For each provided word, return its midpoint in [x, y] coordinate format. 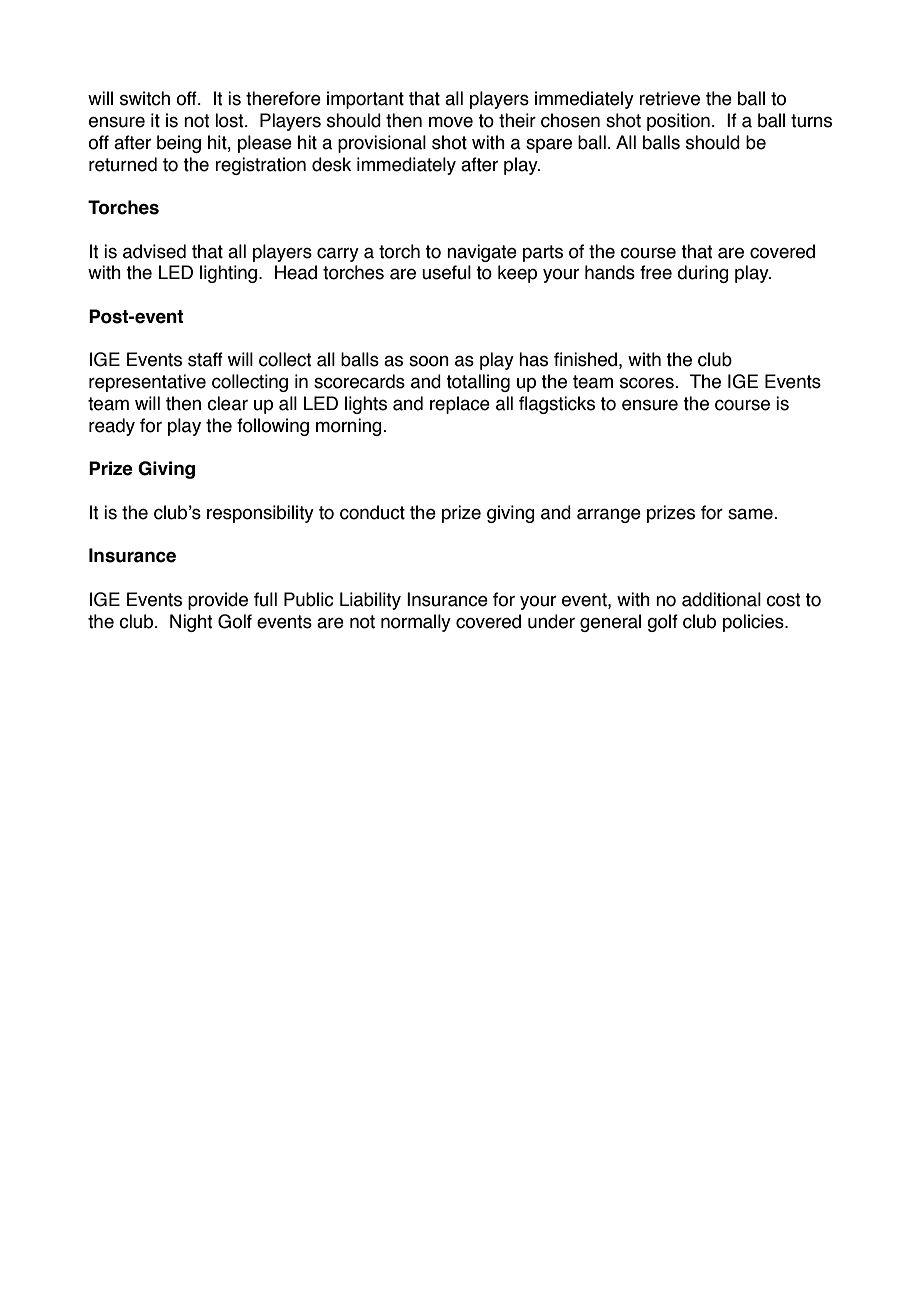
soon [429, 361]
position [678, 122]
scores [648, 383]
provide [218, 601]
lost [230, 120]
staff [205, 359]
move [451, 122]
